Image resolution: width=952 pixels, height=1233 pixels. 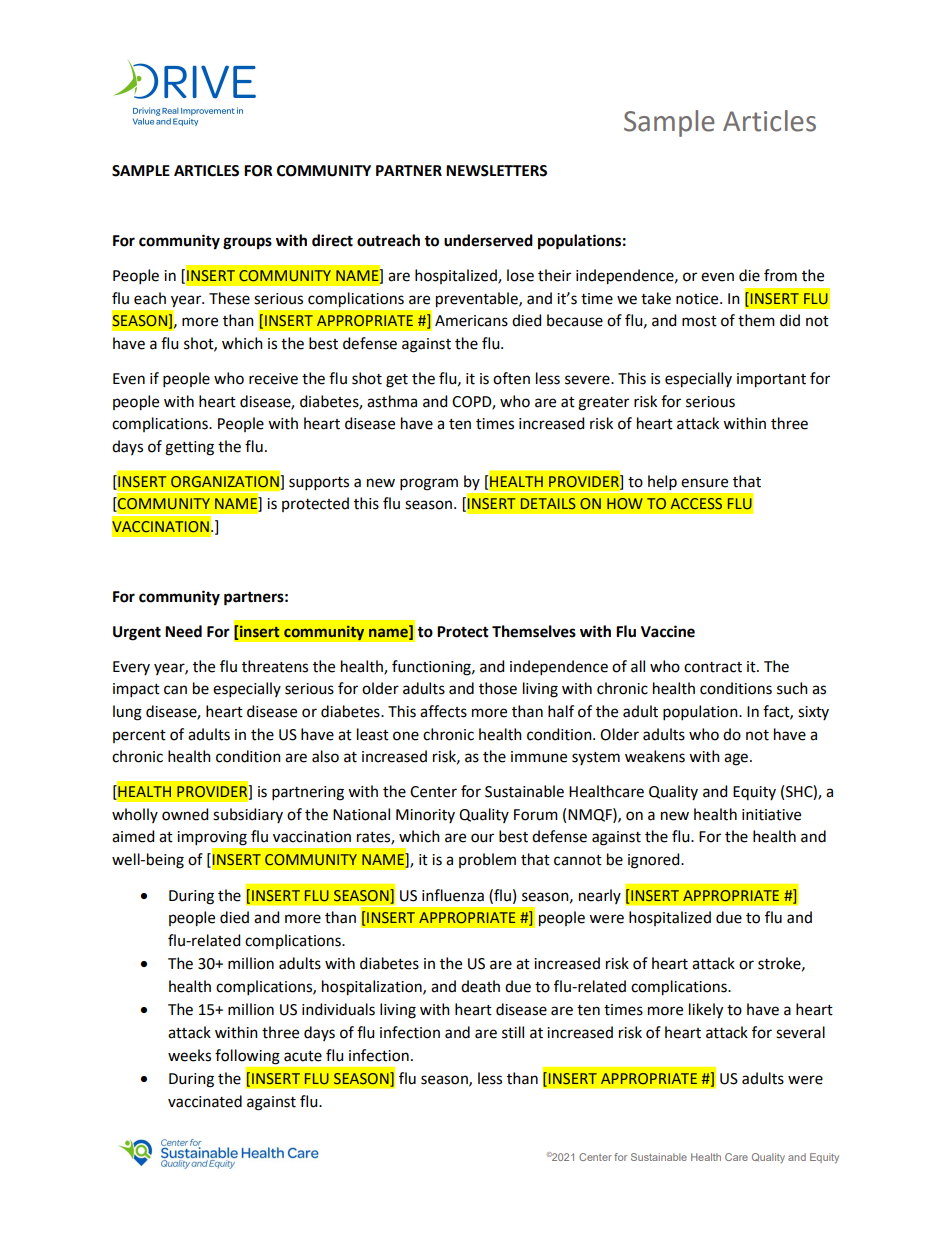 What do you see at coordinates (189, 1055) in the image?
I see `weeks` at bounding box center [189, 1055].
